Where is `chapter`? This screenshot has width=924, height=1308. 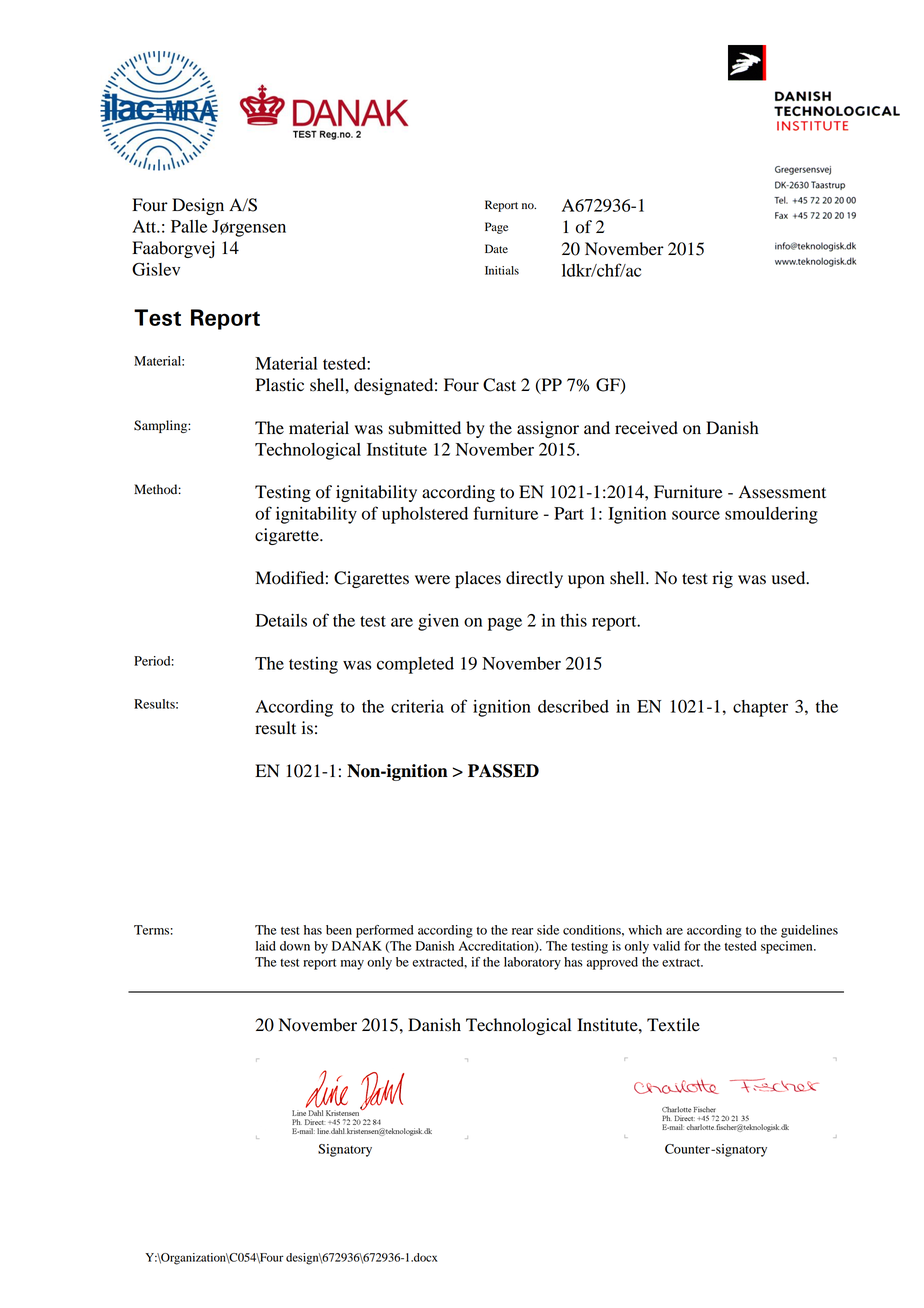
chapter is located at coordinates (760, 708).
